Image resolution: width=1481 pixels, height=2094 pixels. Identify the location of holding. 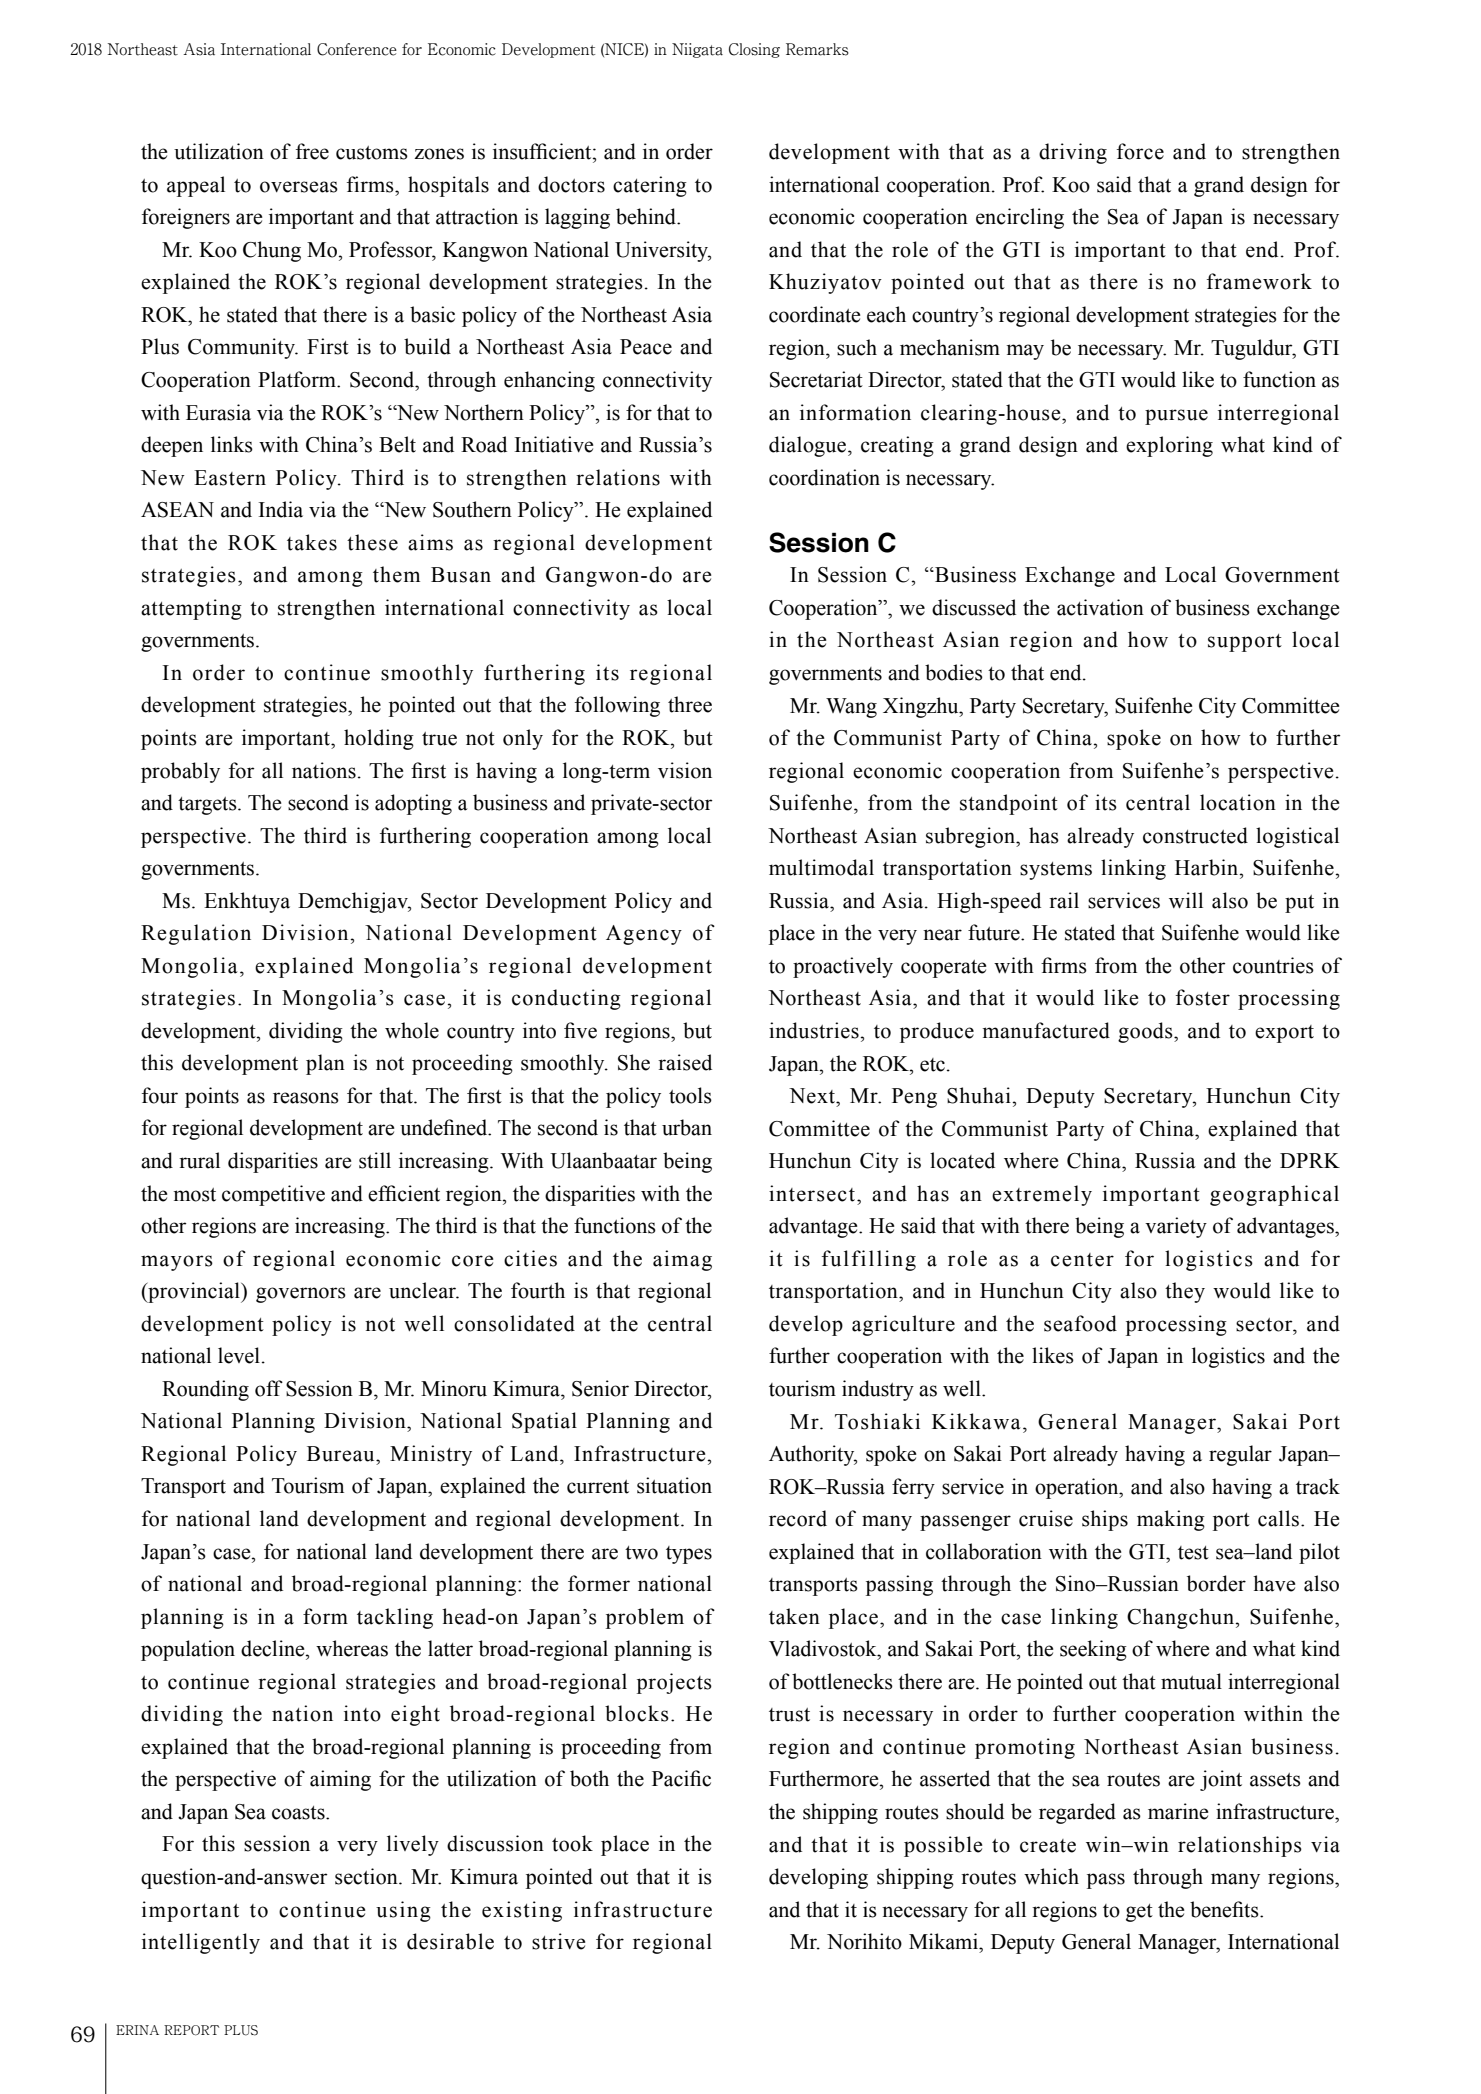
(379, 739).
